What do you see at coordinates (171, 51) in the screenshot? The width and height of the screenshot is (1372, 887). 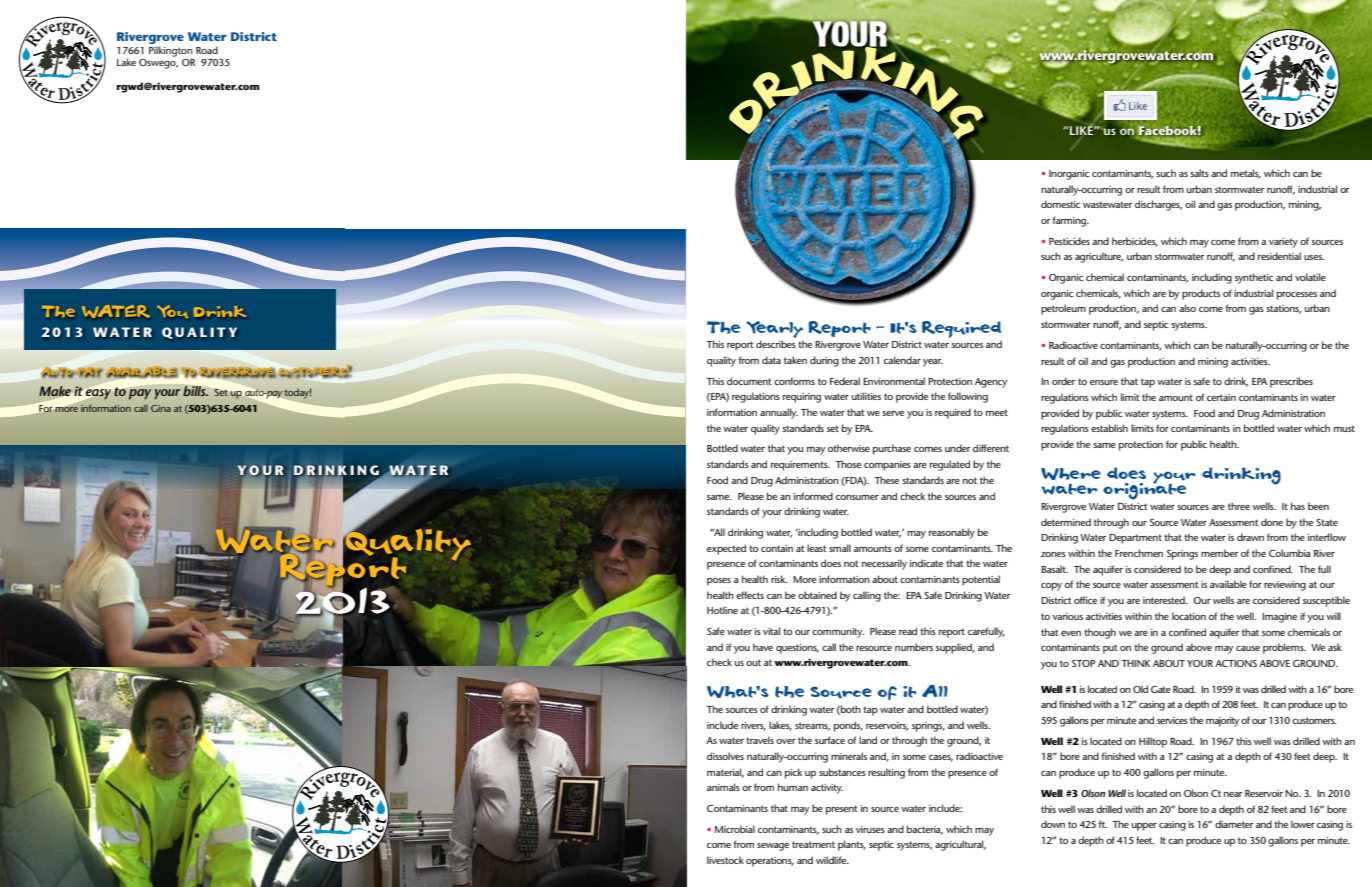 I see `Pilkington` at bounding box center [171, 51].
